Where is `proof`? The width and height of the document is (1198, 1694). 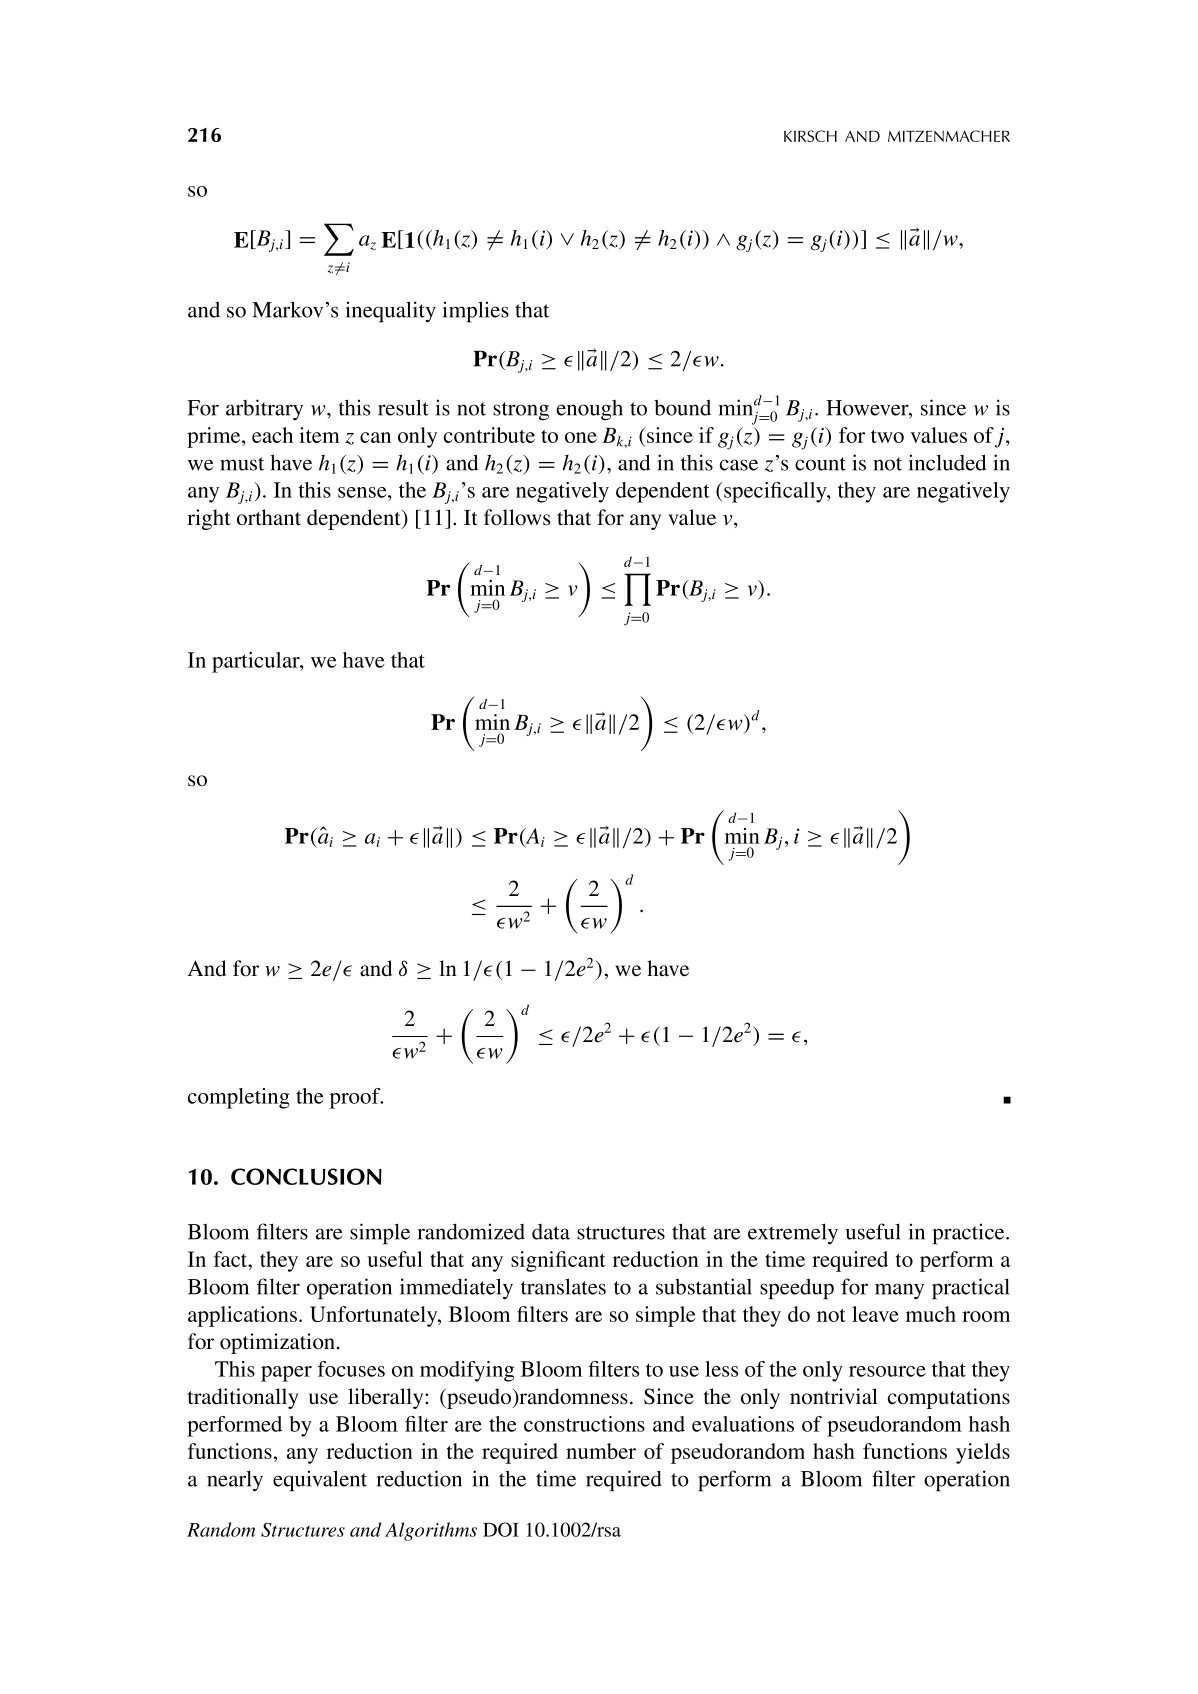 proof is located at coordinates (356, 1098).
